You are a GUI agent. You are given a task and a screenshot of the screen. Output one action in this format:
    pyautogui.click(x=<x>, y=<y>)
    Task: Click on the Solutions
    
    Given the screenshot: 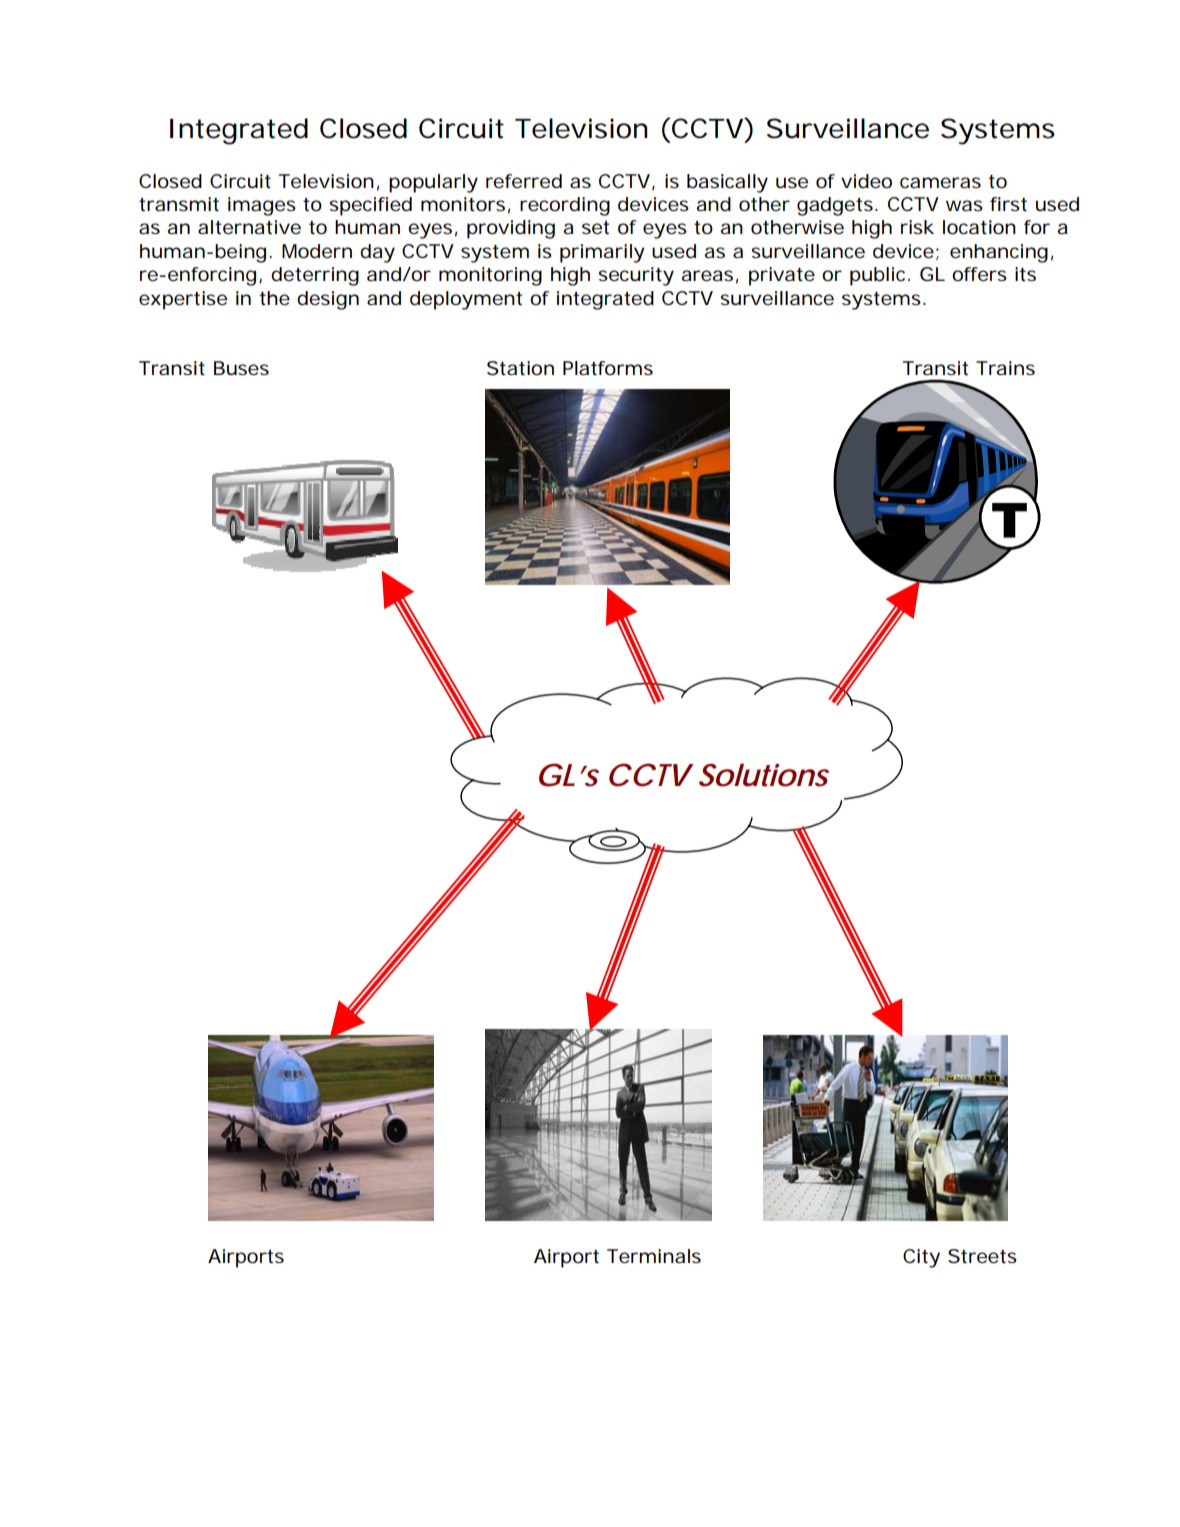 What is the action you would take?
    pyautogui.click(x=764, y=775)
